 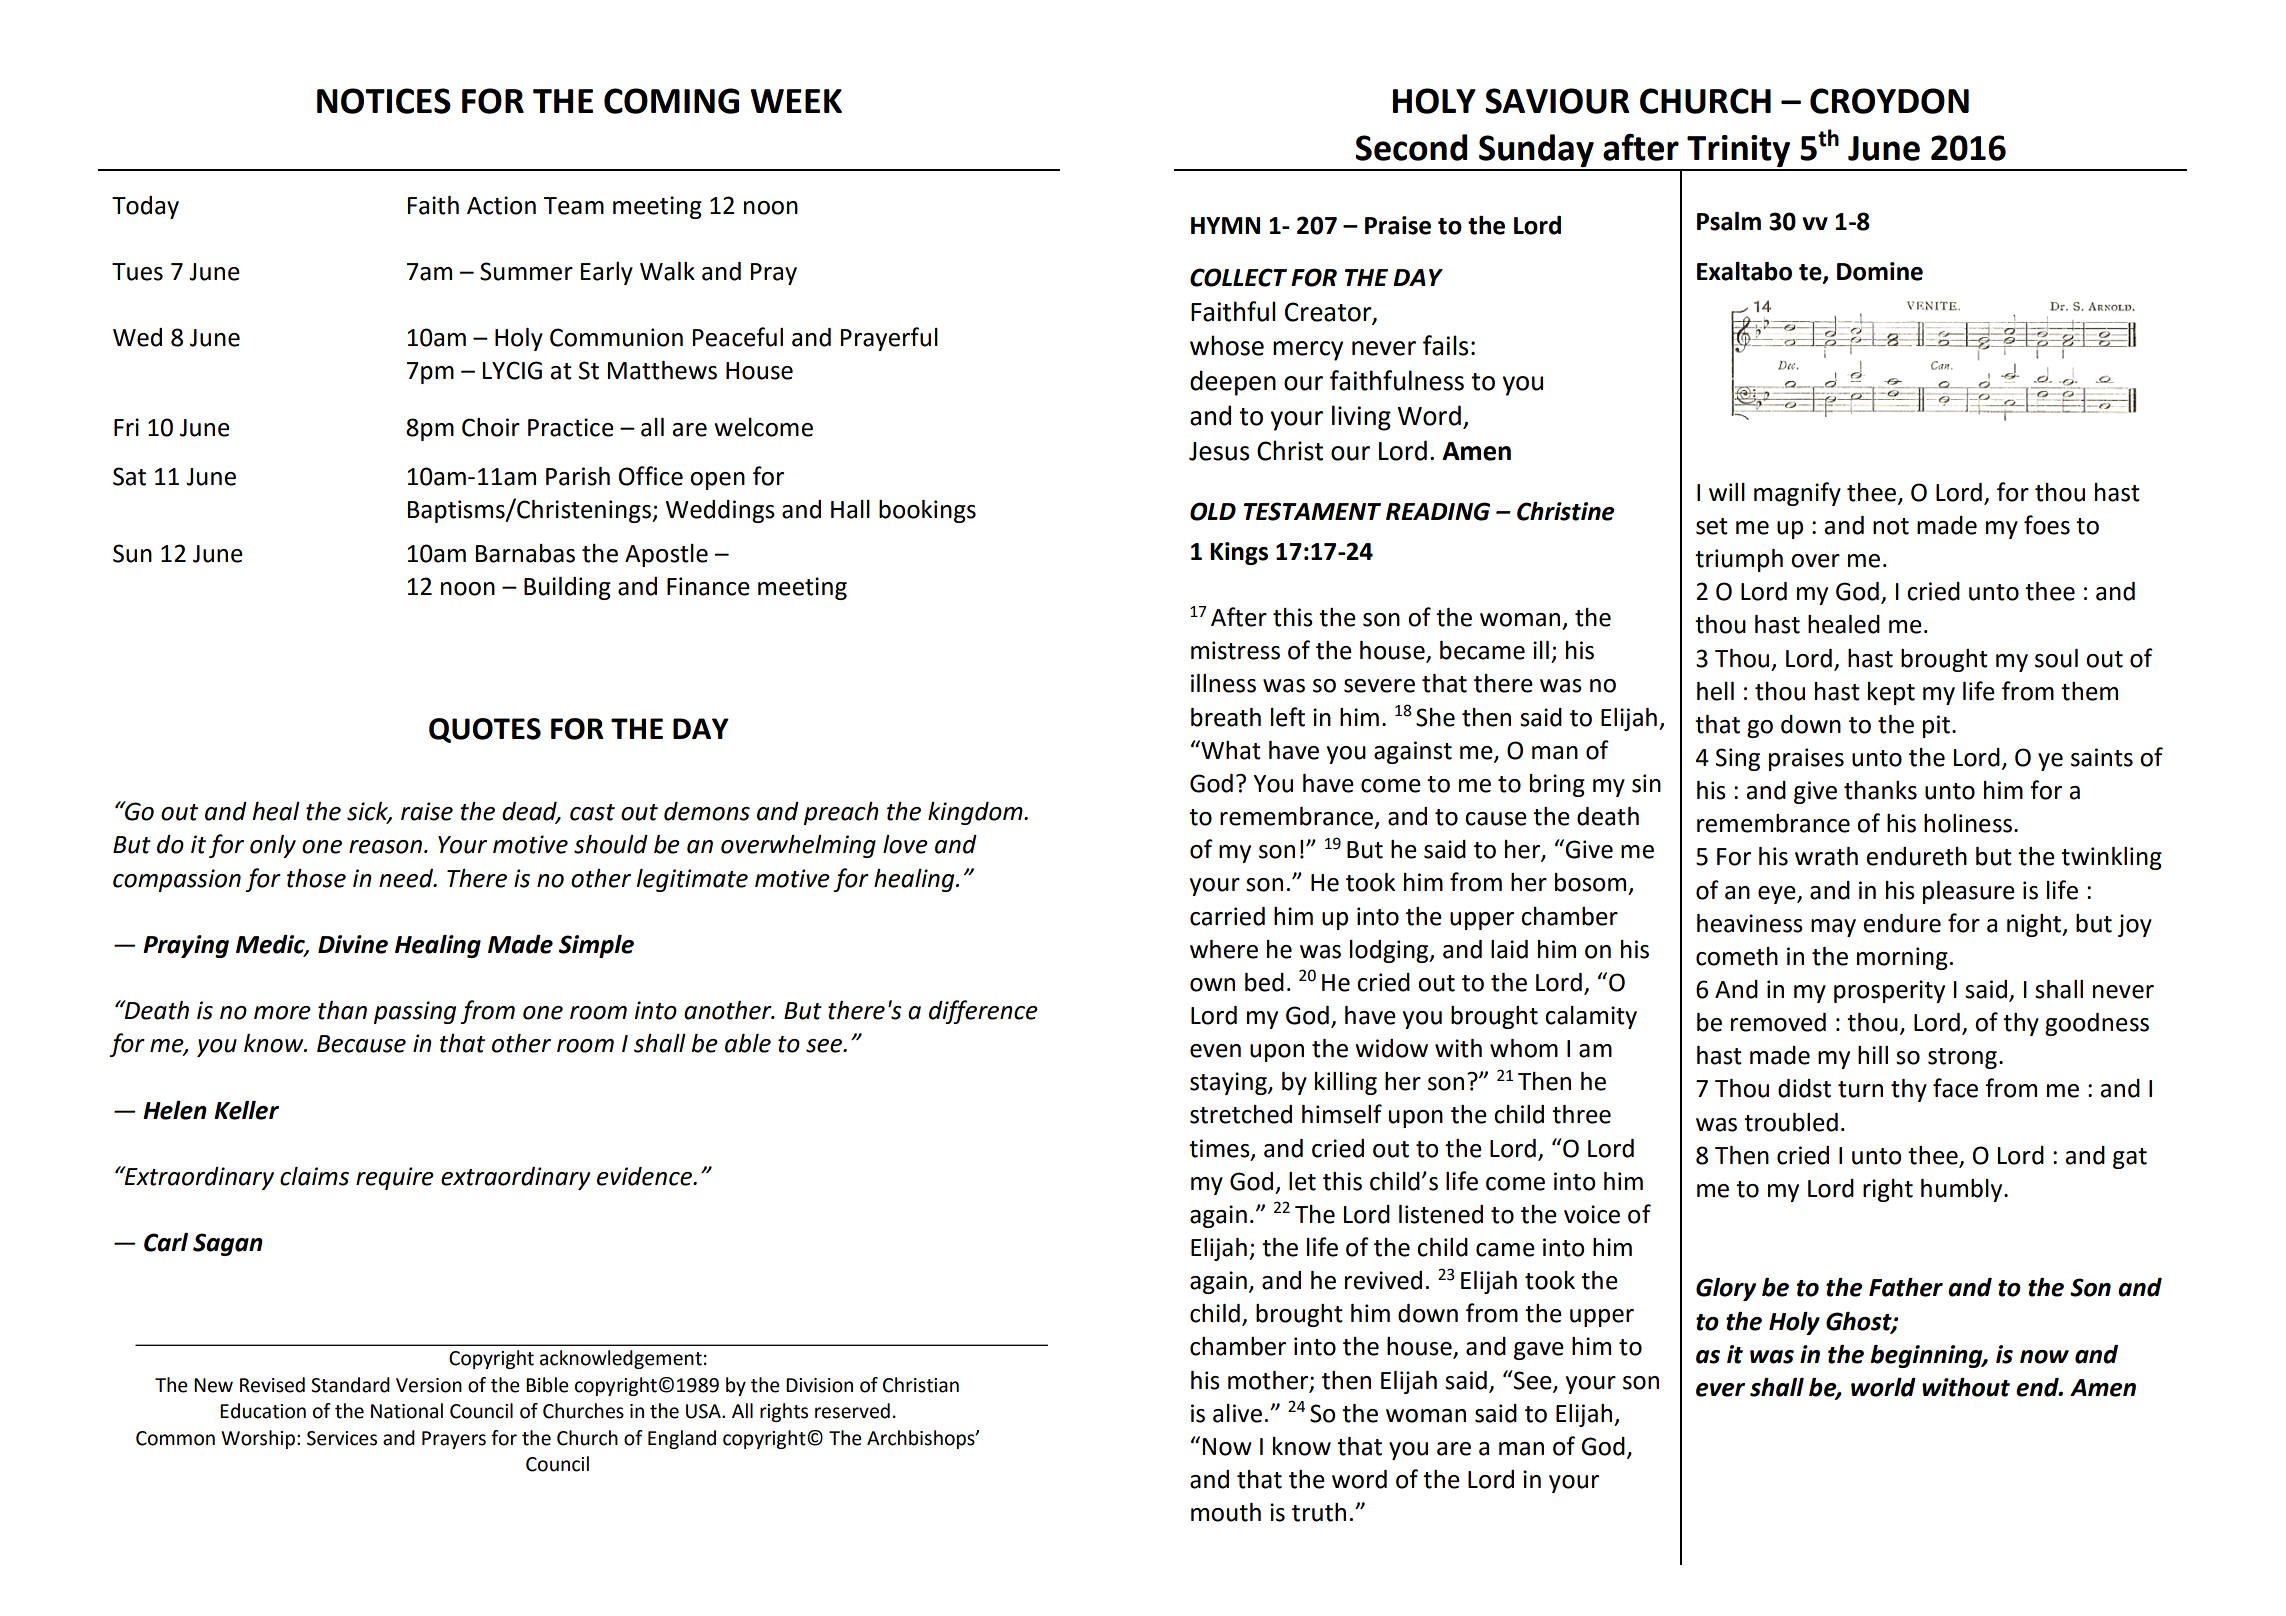 I want to click on NOTICES, so click(x=384, y=101).
